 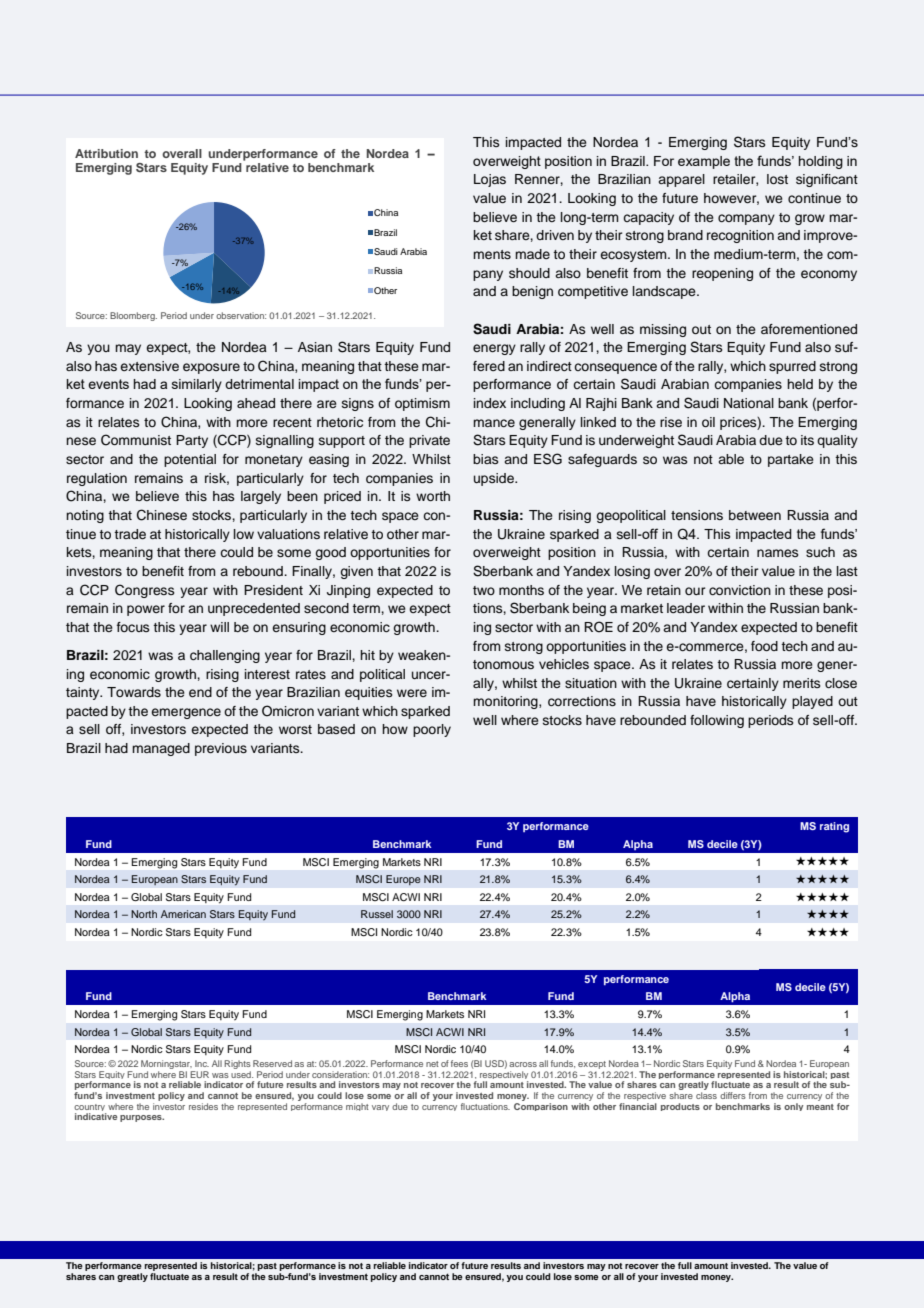 What do you see at coordinates (161, 749) in the document?
I see `managed` at bounding box center [161, 749].
